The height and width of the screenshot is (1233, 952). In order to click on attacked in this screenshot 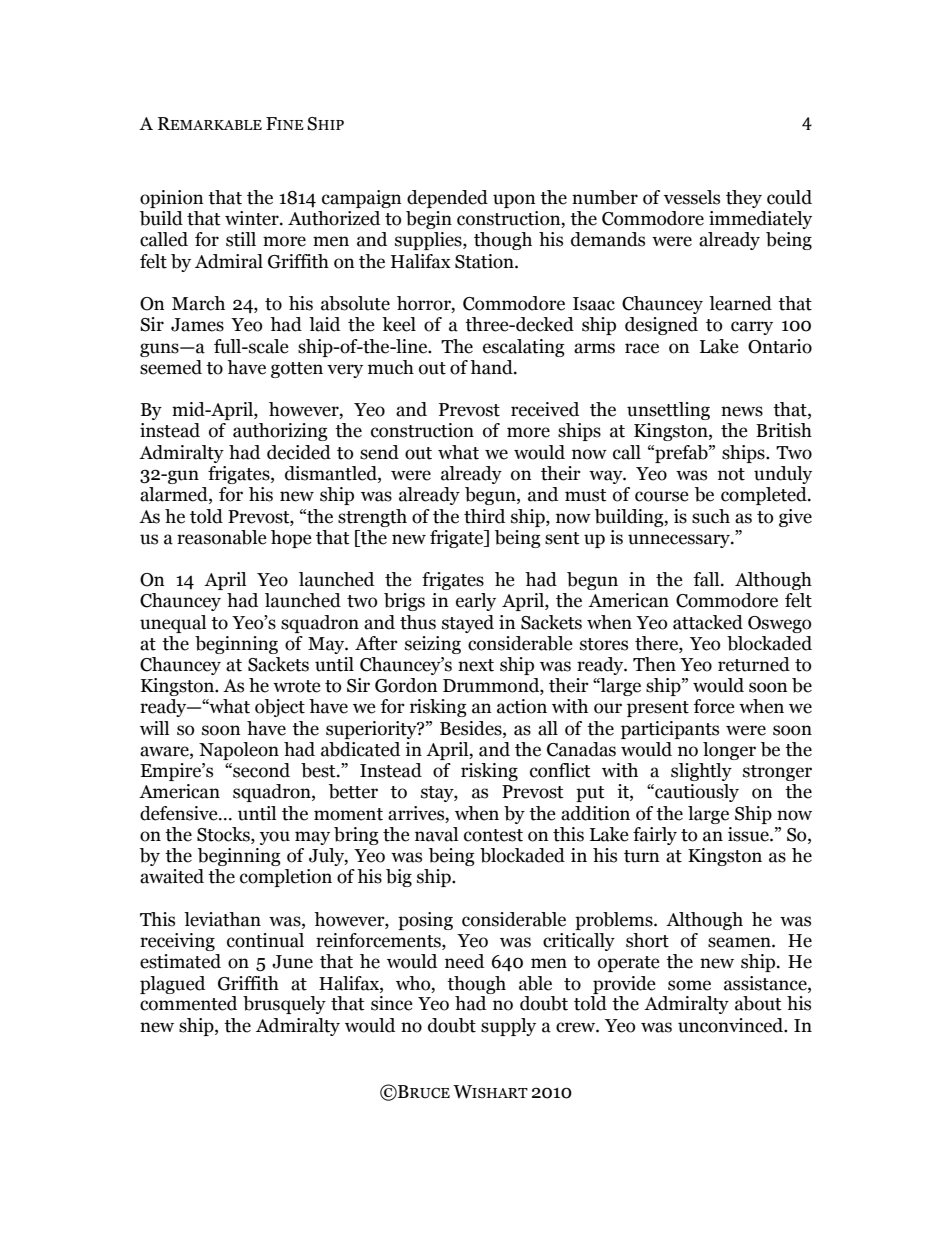, I will do `click(708, 622)`.
